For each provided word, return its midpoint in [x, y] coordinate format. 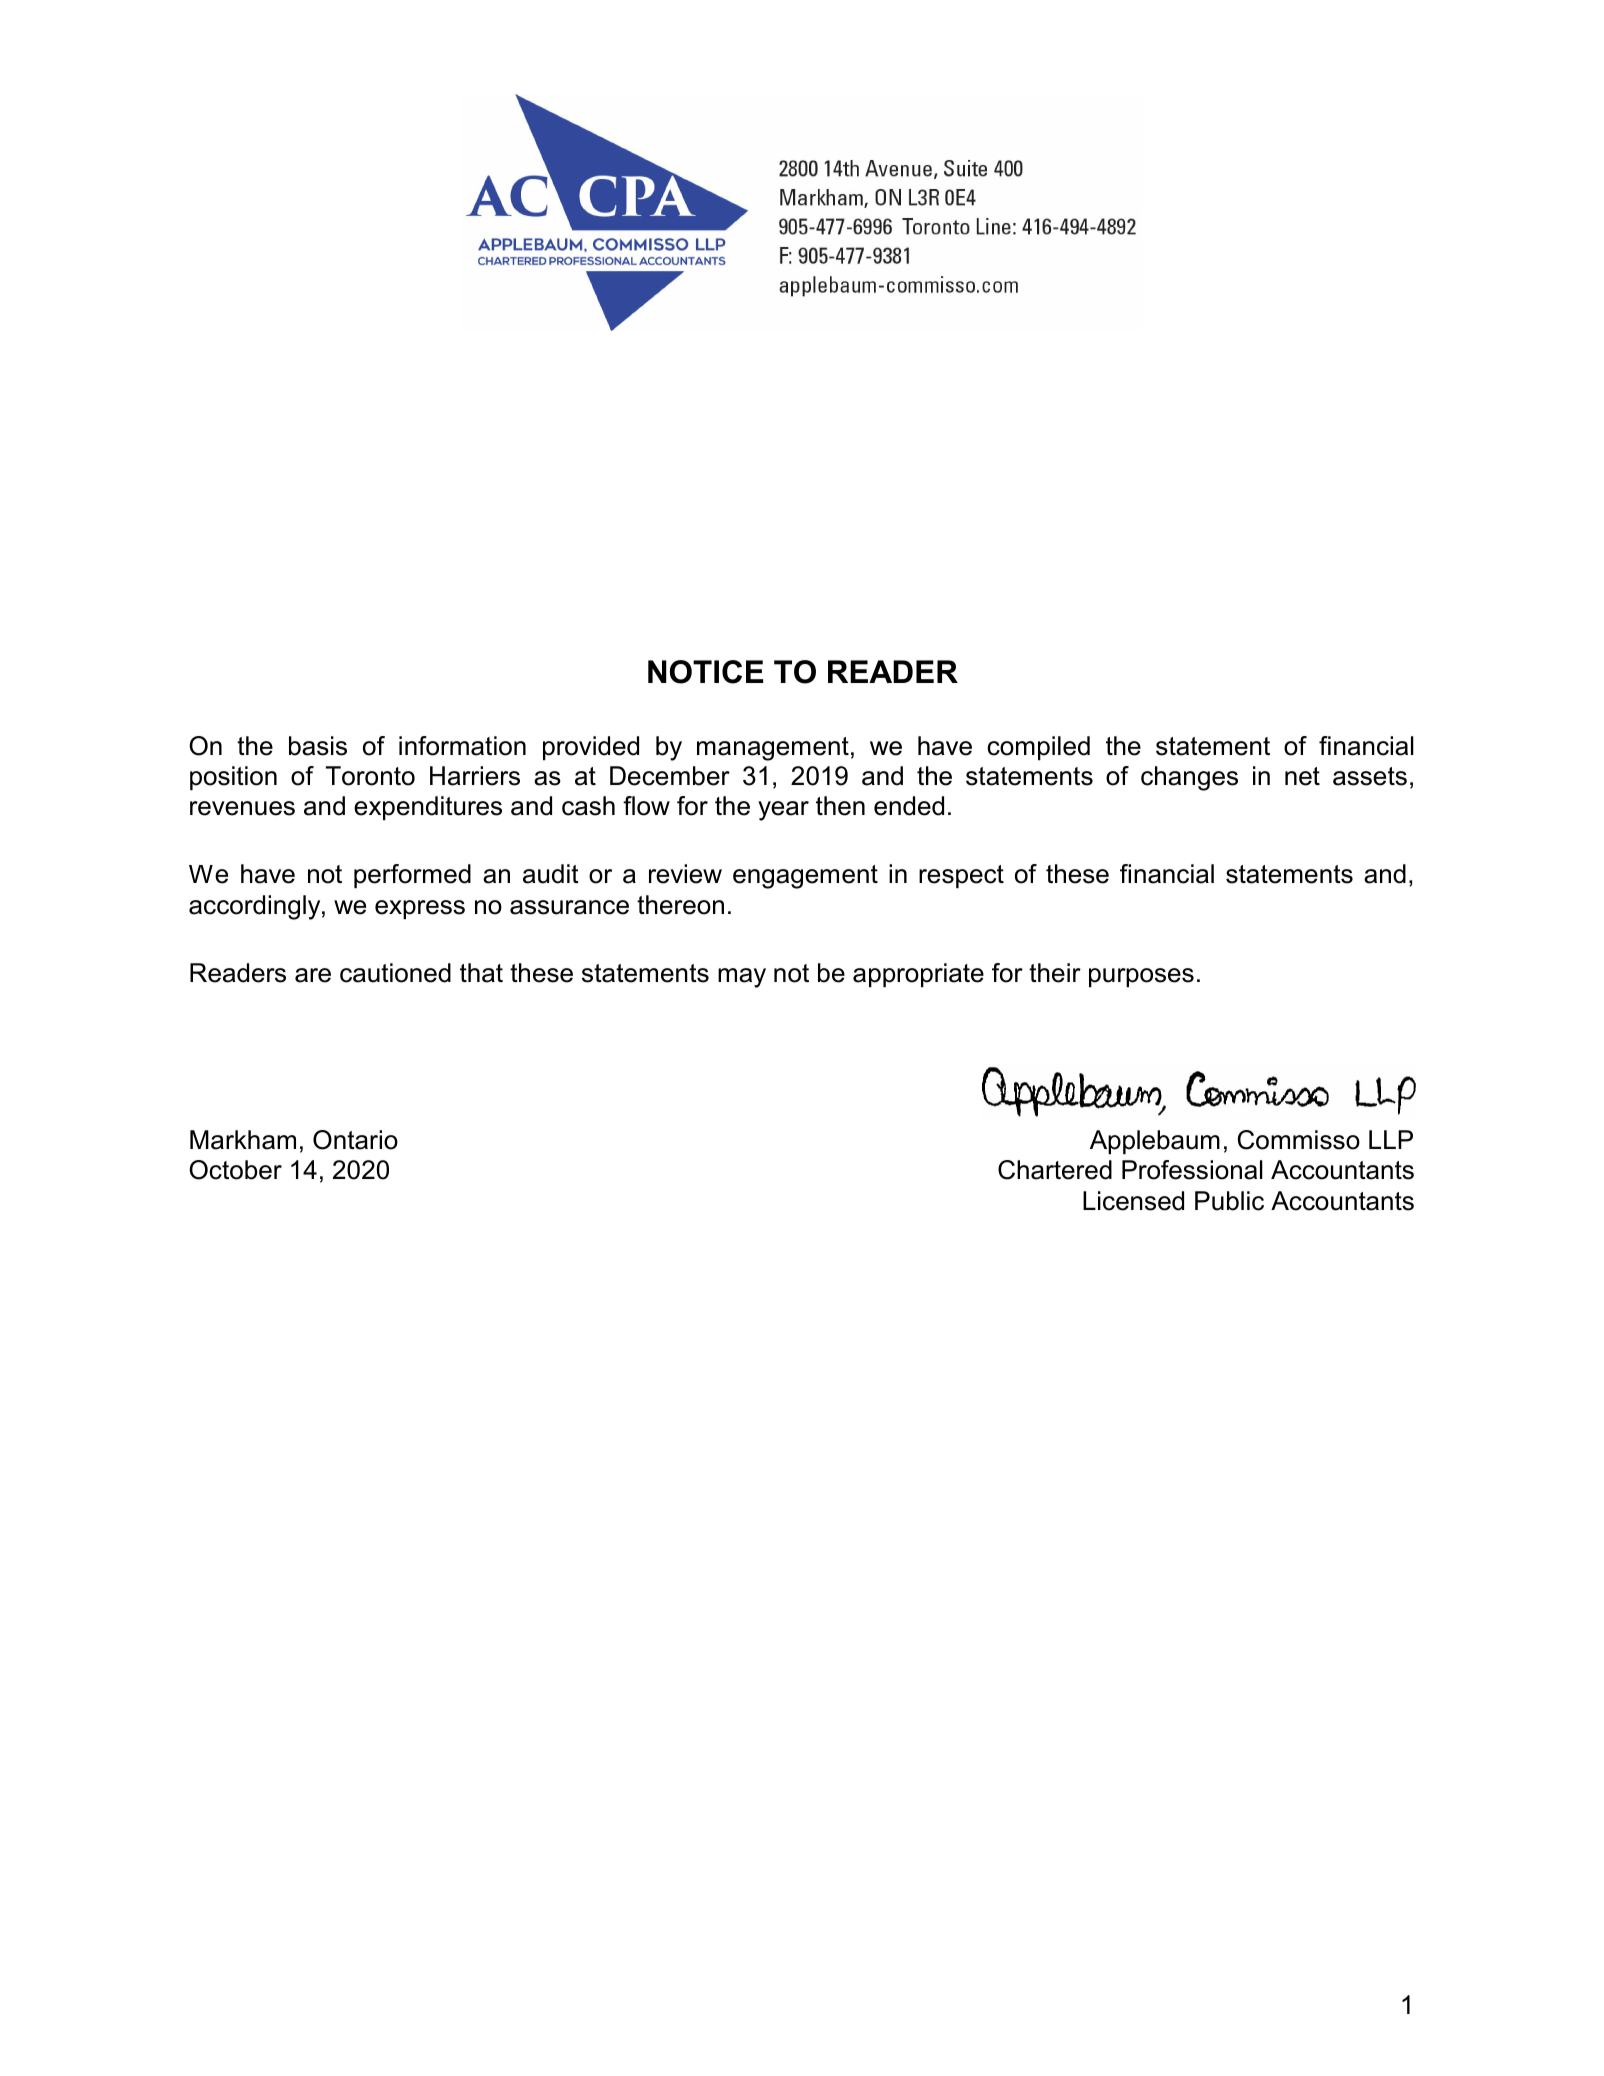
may [742, 978]
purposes [1141, 977]
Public [1229, 1201]
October [235, 1170]
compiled [1038, 748]
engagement [805, 877]
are [313, 975]
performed [412, 876]
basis [318, 746]
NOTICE [705, 672]
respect [961, 876]
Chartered [1055, 1170]
